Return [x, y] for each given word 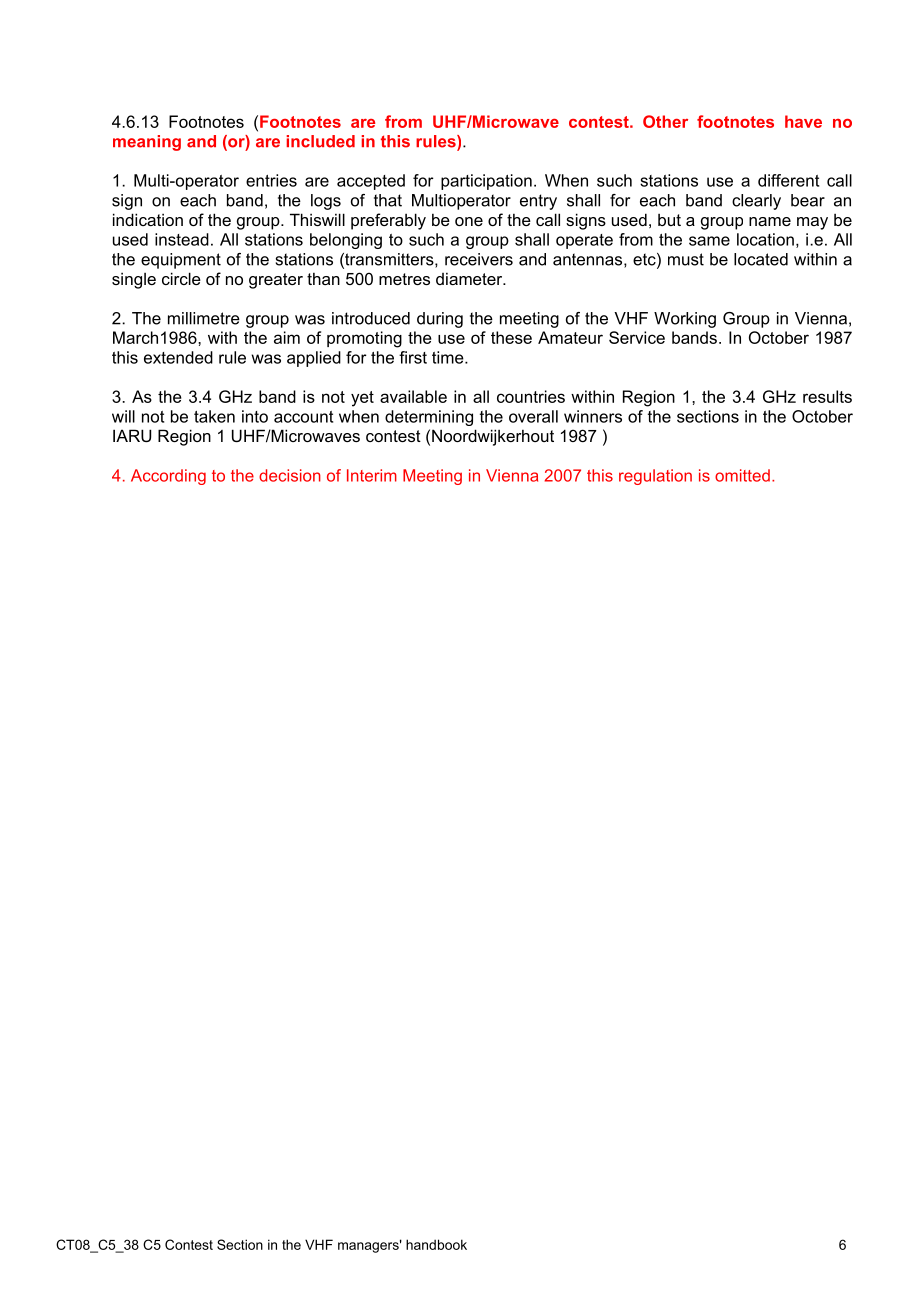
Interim [372, 475]
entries [271, 180]
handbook [436, 1244]
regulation [655, 477]
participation [486, 182]
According [168, 477]
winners [593, 416]
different [788, 180]
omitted [742, 475]
